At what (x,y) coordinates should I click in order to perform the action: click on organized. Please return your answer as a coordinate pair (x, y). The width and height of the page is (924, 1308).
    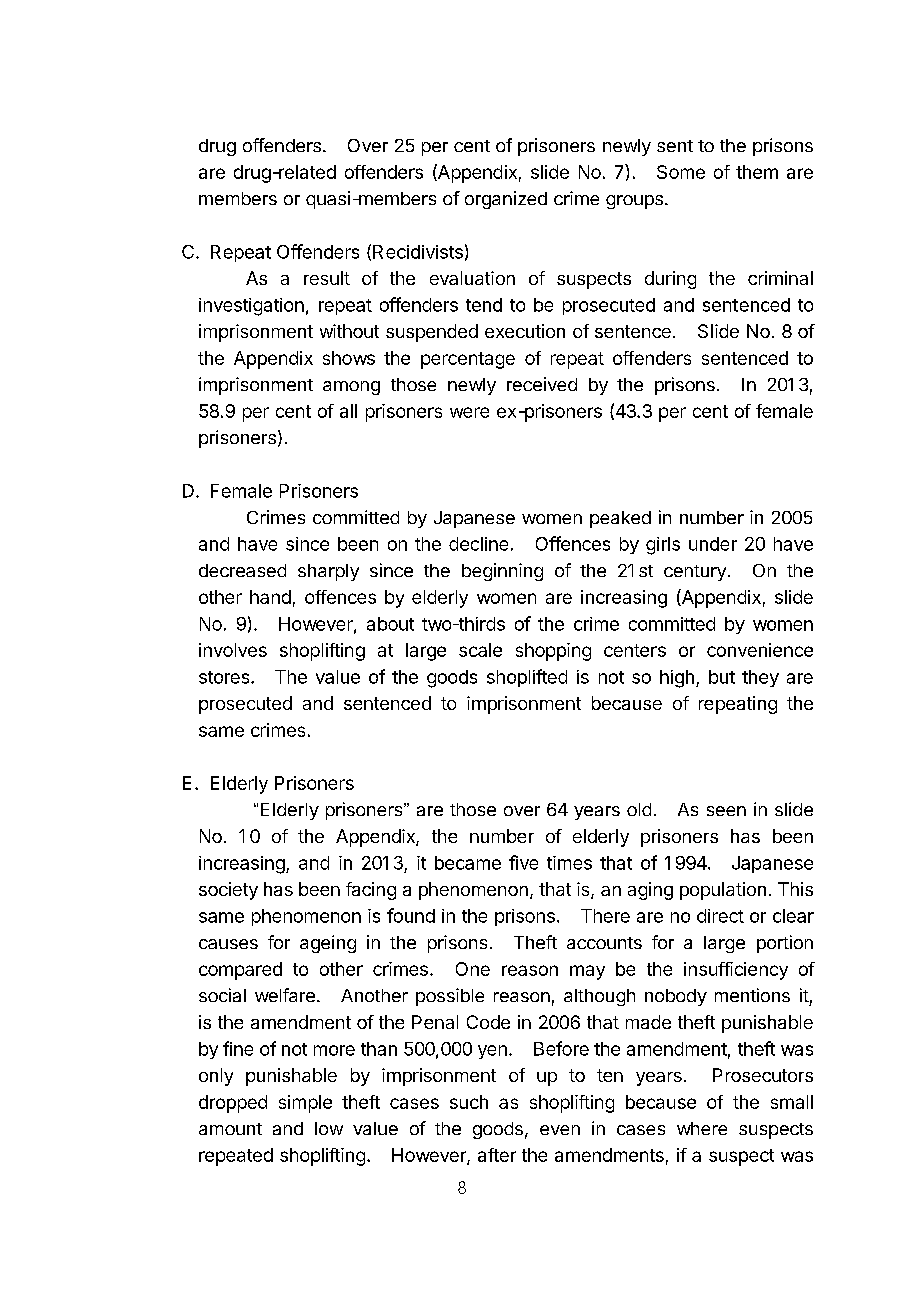
    Looking at the image, I should click on (506, 200).
